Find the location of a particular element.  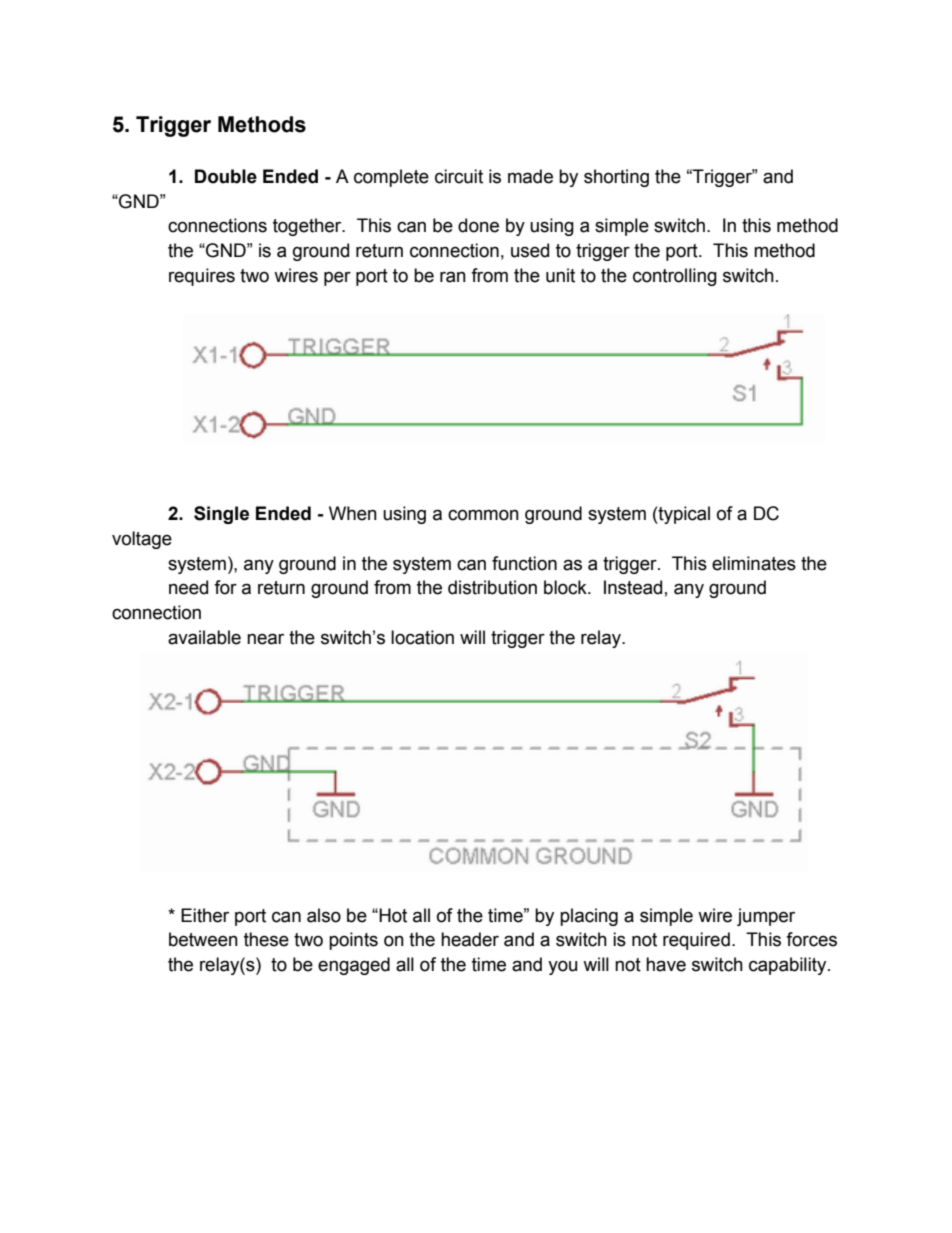

between is located at coordinates (203, 939).
